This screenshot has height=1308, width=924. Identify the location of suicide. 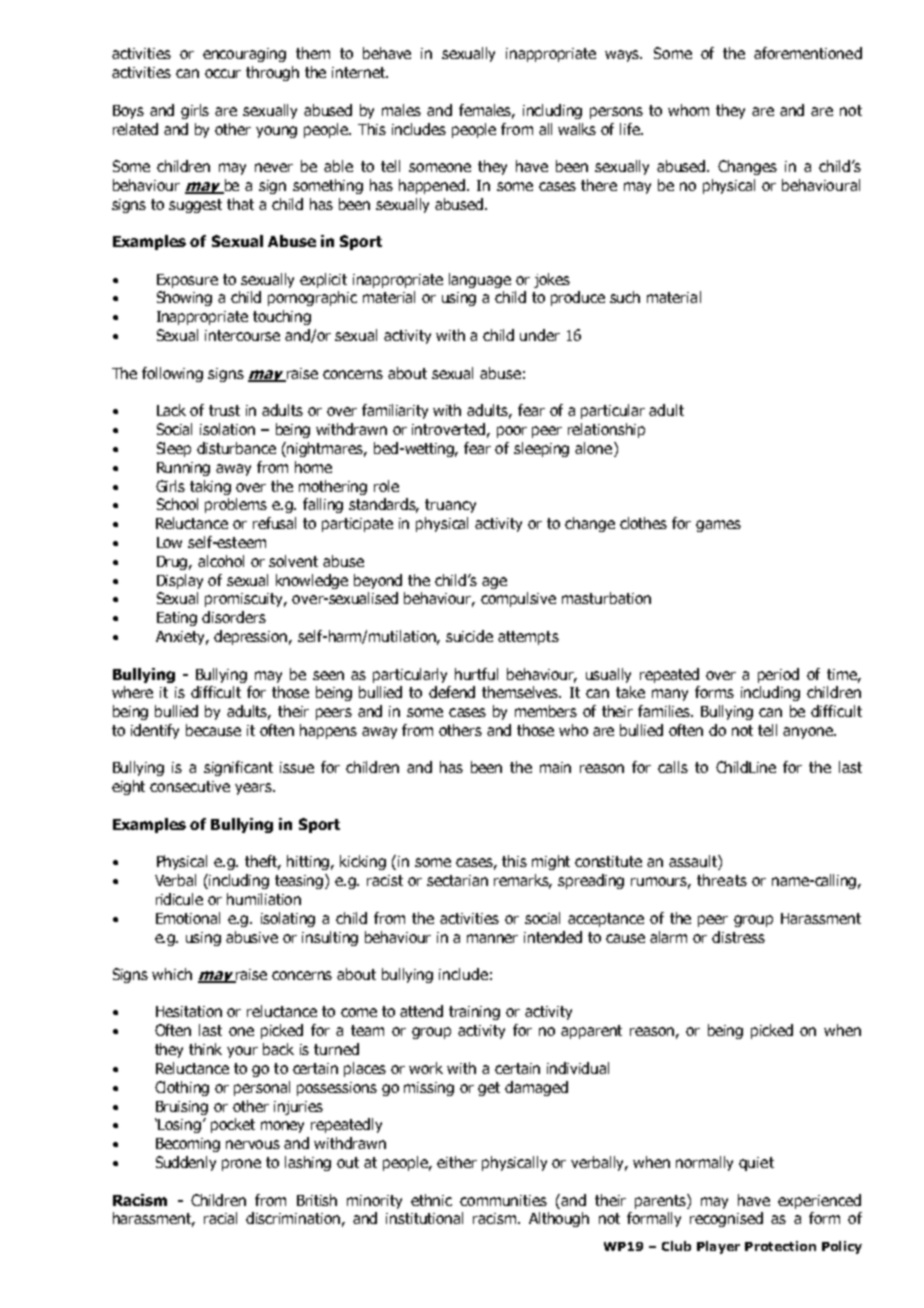
(469, 636).
